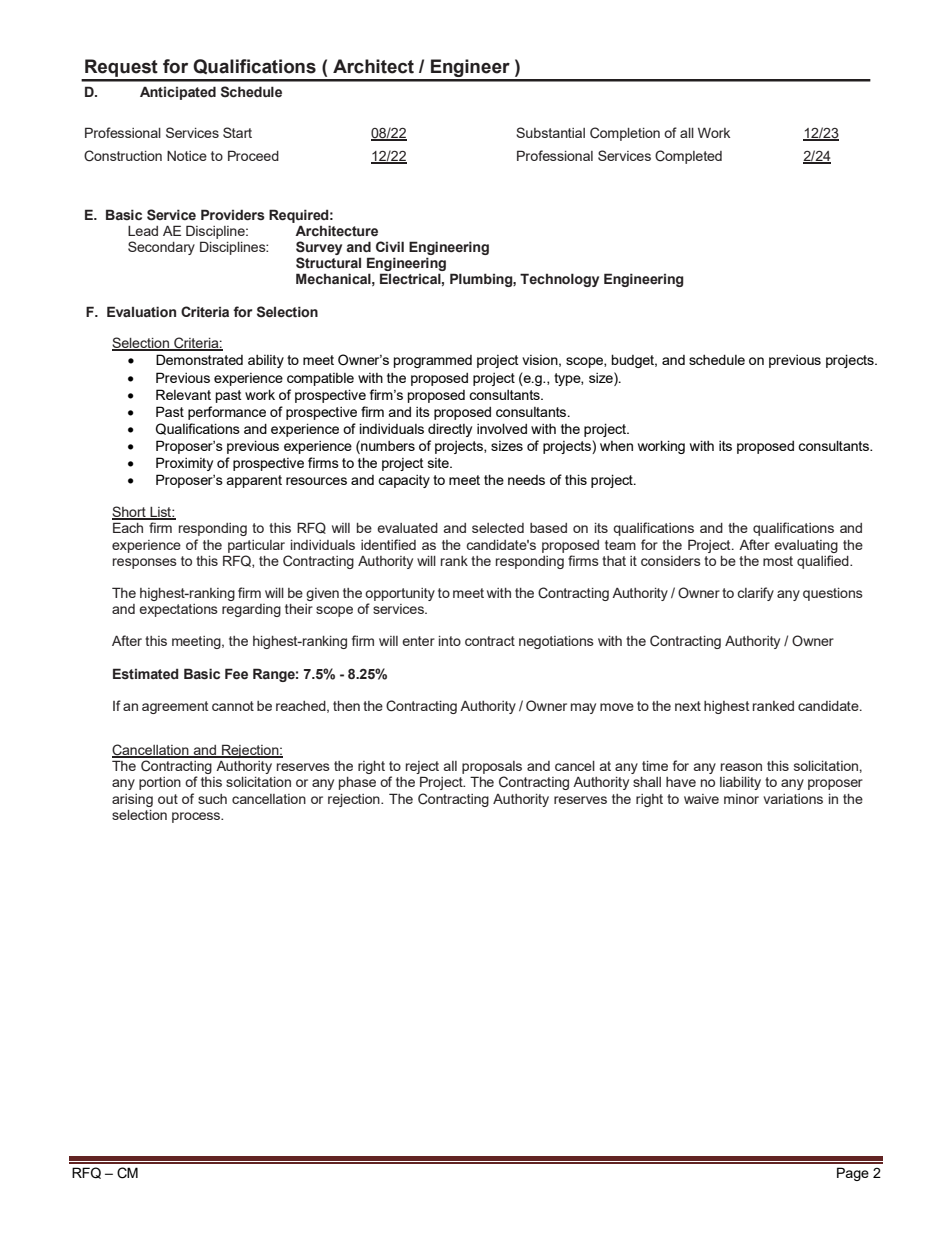  Describe the element at coordinates (450, 641) in the document. I see `into` at that location.
